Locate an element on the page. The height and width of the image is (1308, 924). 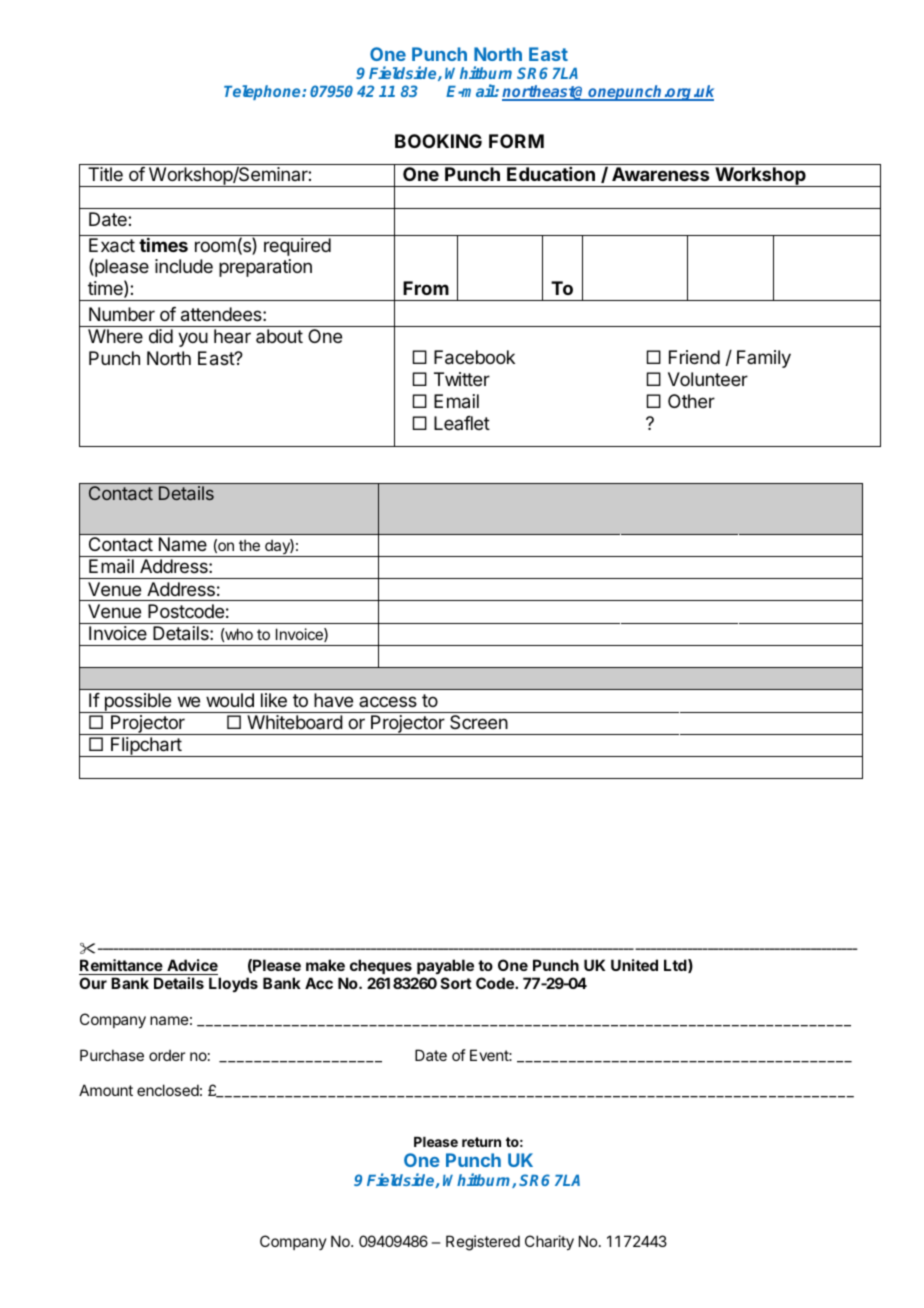
Other is located at coordinates (691, 401).
